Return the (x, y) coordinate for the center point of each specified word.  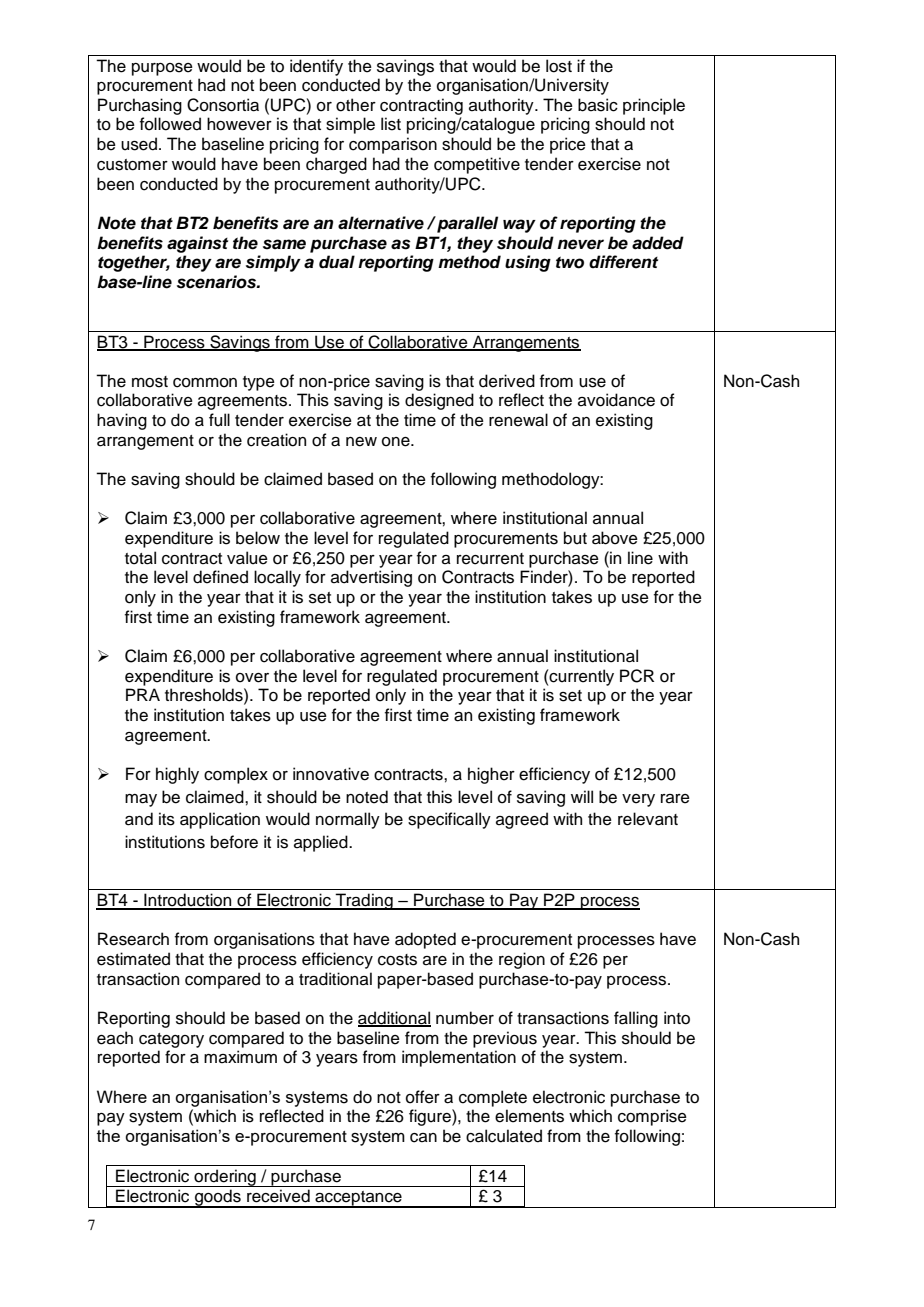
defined (220, 577)
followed (170, 124)
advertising (371, 578)
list (391, 124)
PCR (637, 676)
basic (598, 105)
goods (218, 1198)
